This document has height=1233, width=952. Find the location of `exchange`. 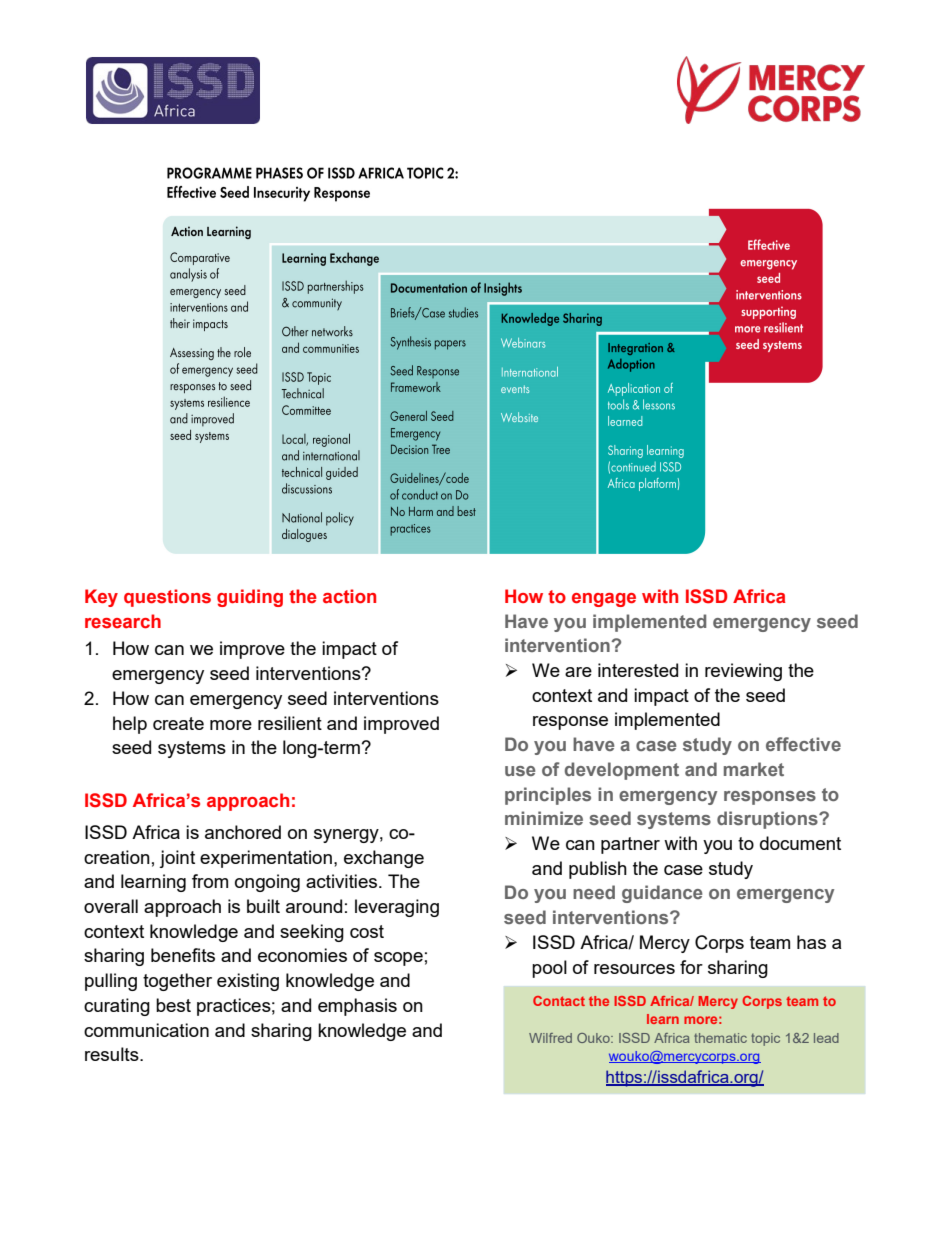

exchange is located at coordinates (384, 859).
